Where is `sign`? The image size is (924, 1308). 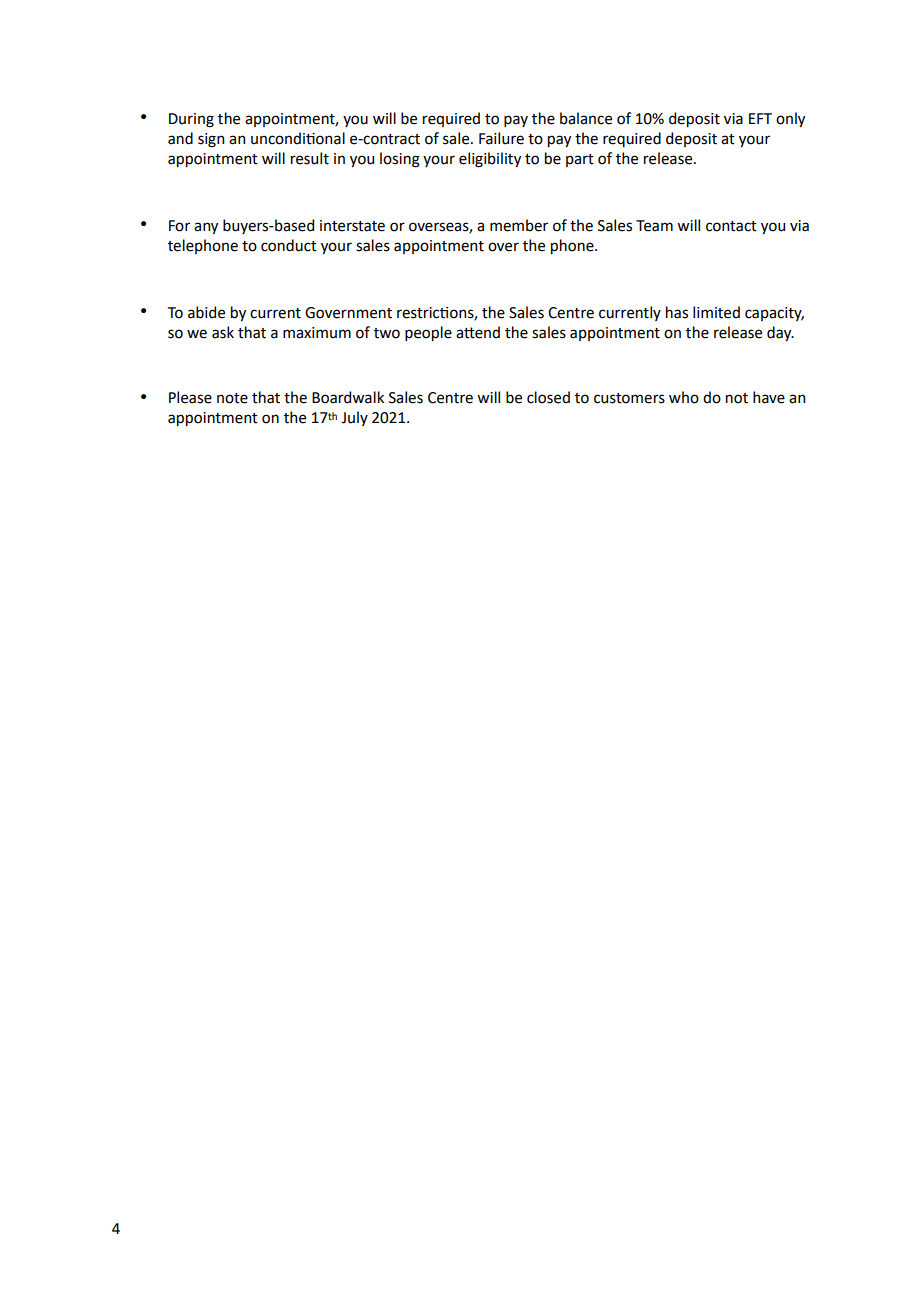
sign is located at coordinates (211, 140).
